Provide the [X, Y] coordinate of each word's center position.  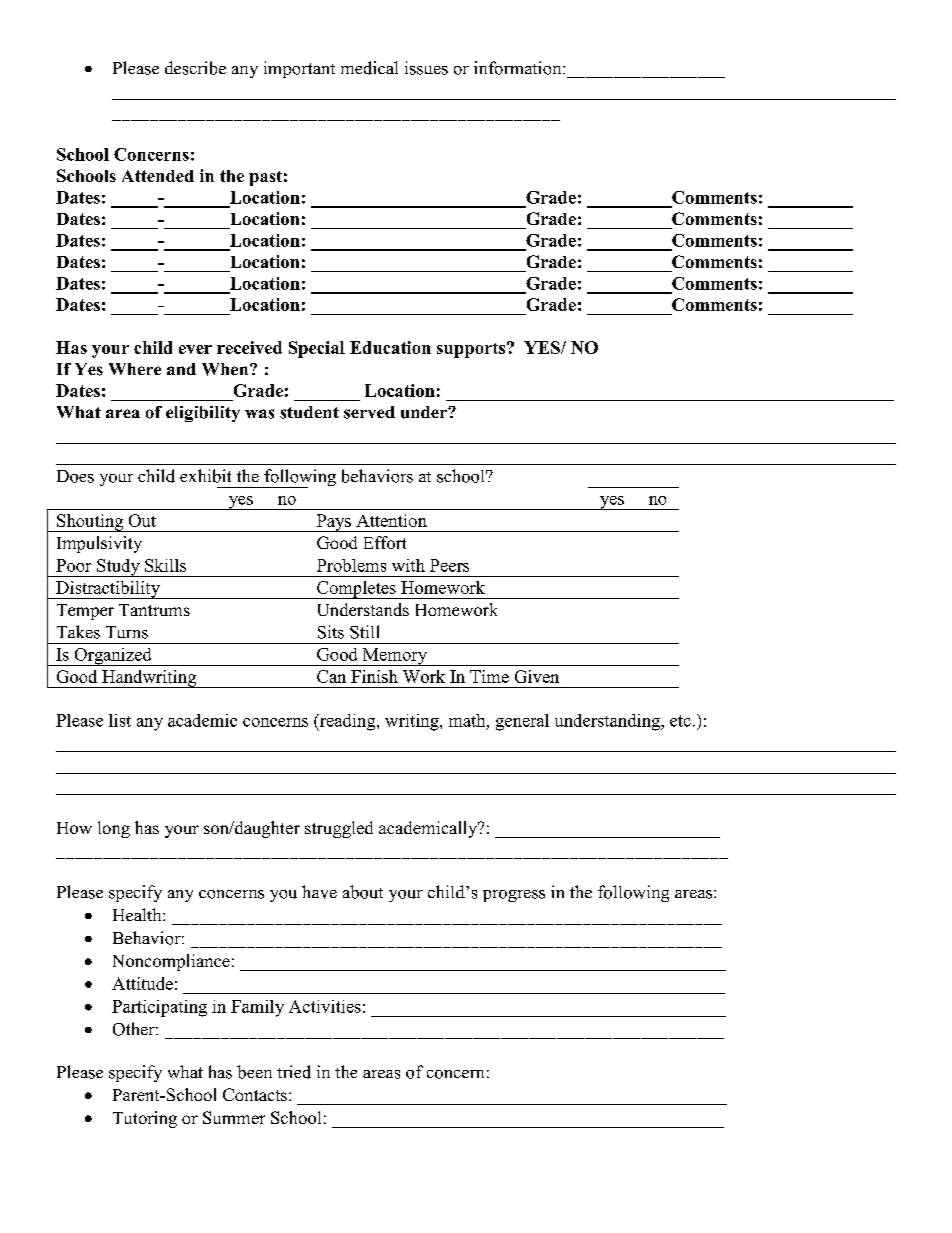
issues [426, 68]
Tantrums [154, 610]
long [114, 829]
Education [390, 347]
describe [195, 68]
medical [369, 68]
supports [471, 350]
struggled [339, 829]
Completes [356, 590]
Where [135, 369]
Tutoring [145, 1119]
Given [537, 676]
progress [514, 896]
